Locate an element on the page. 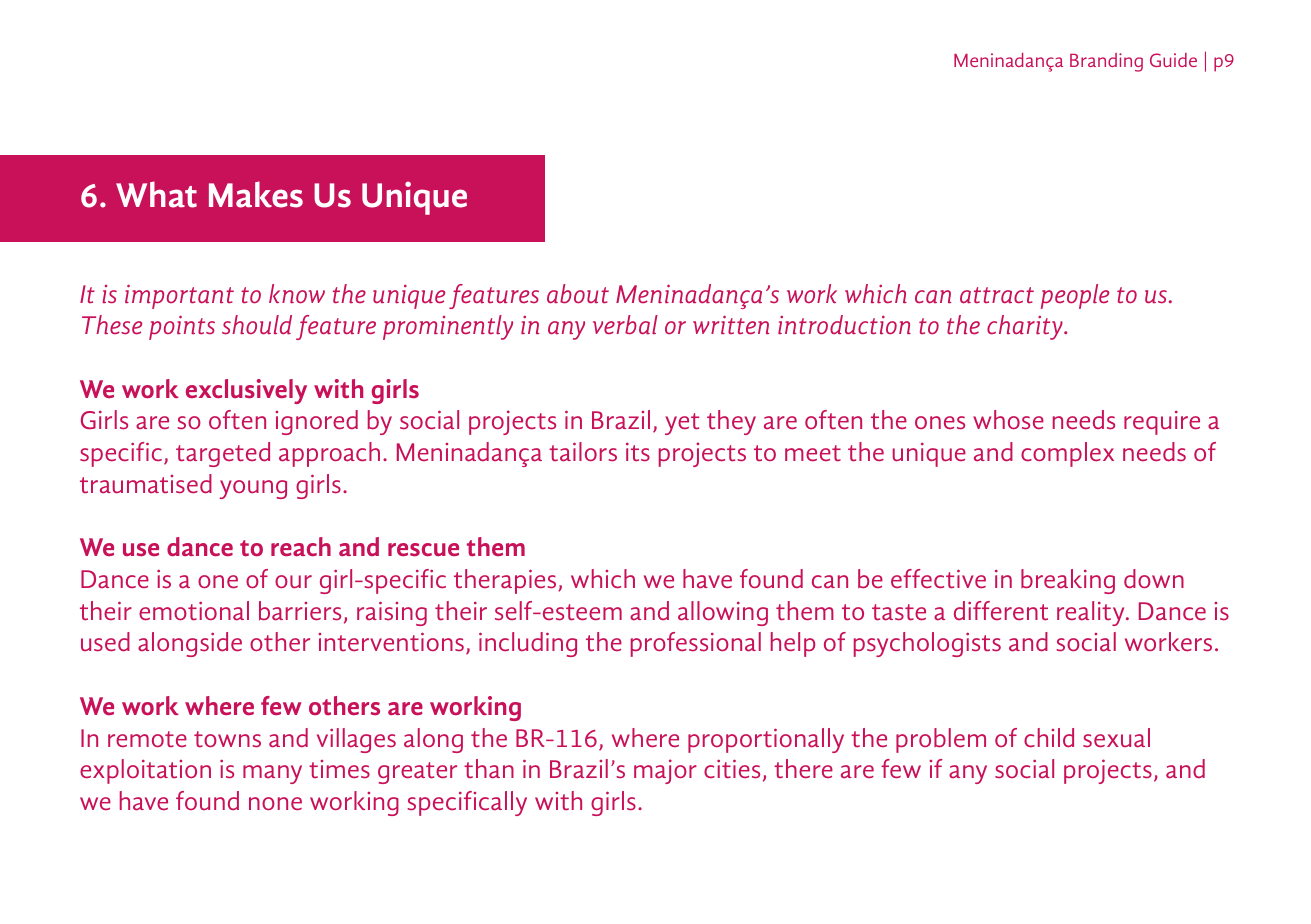 This image has width=1311, height=924. child is located at coordinates (1049, 738).
